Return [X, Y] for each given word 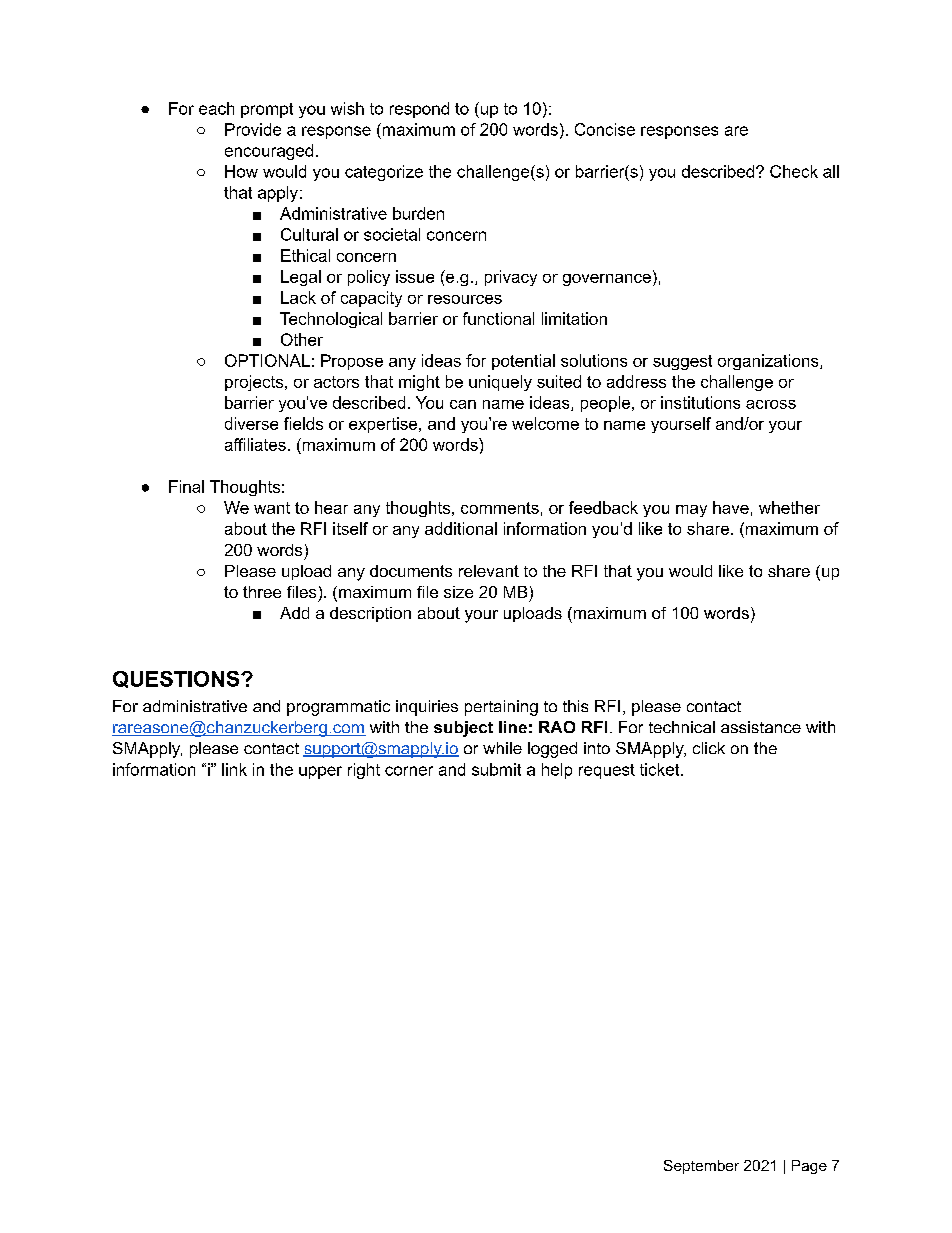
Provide [253, 129]
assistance [761, 727]
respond [419, 110]
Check [794, 171]
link [234, 769]
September [701, 1167]
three [262, 592]
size [458, 592]
